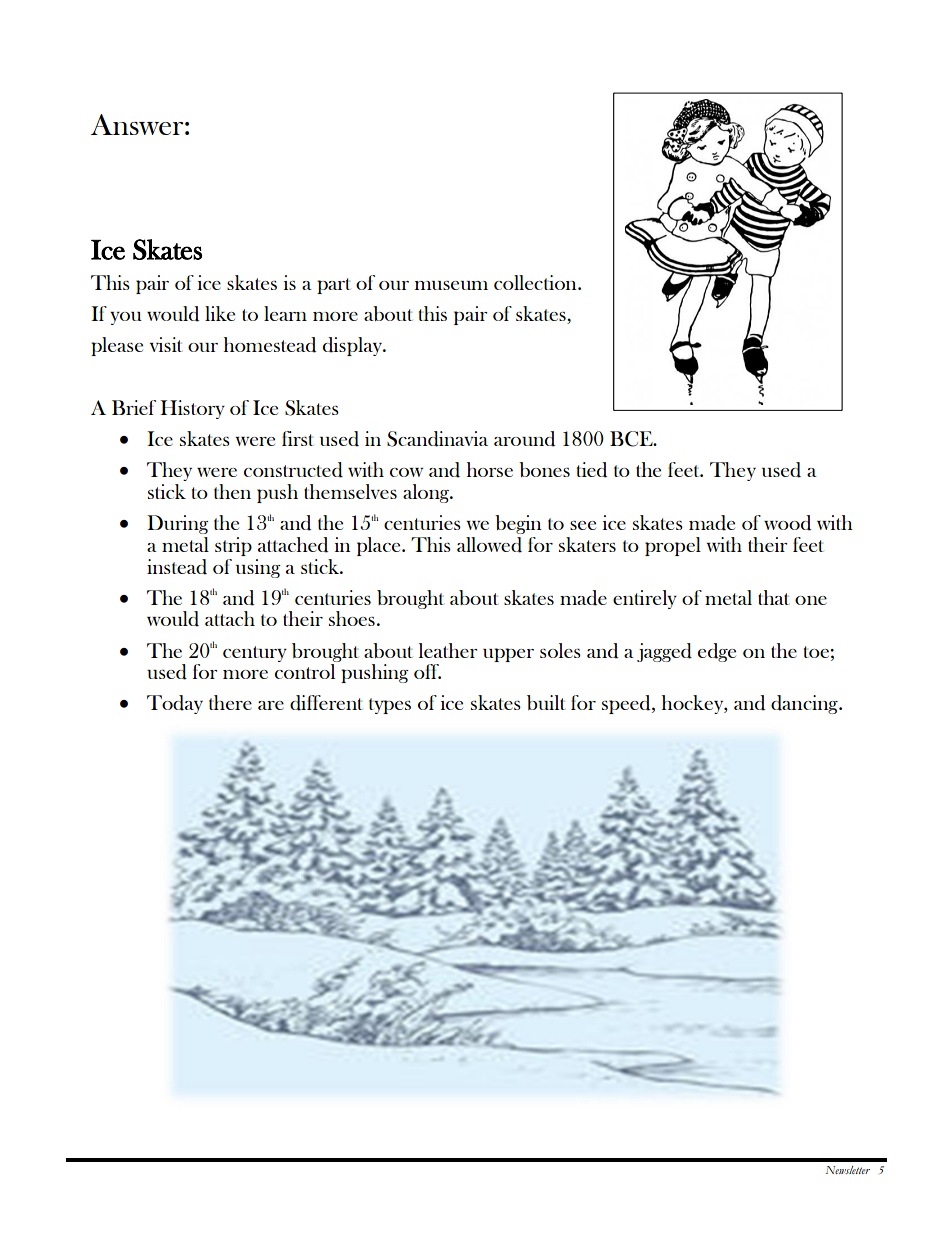 This screenshot has width=952, height=1233. What do you see at coordinates (390, 706) in the screenshot?
I see `types` at bounding box center [390, 706].
